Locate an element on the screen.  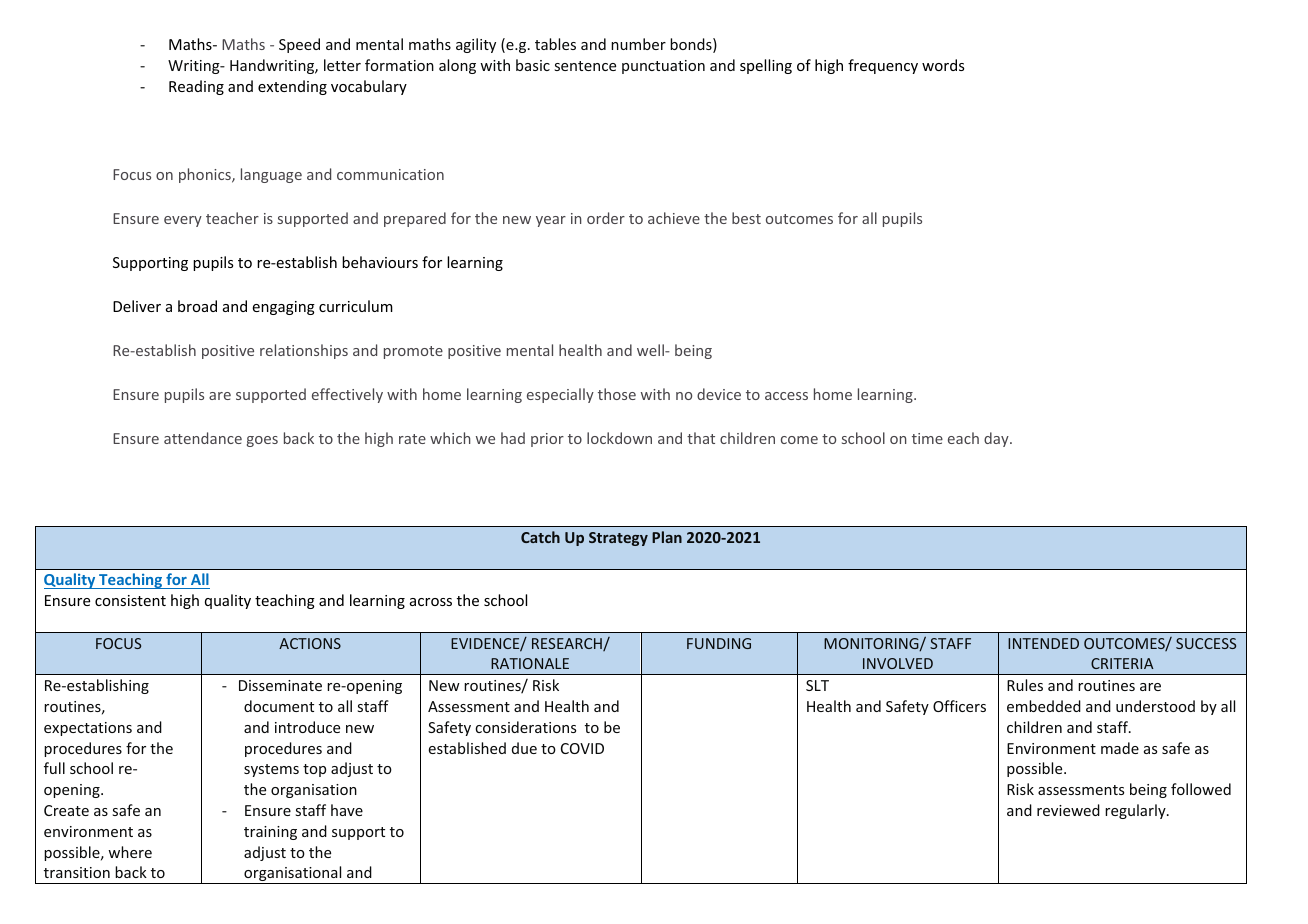
COVID is located at coordinates (582, 748).
